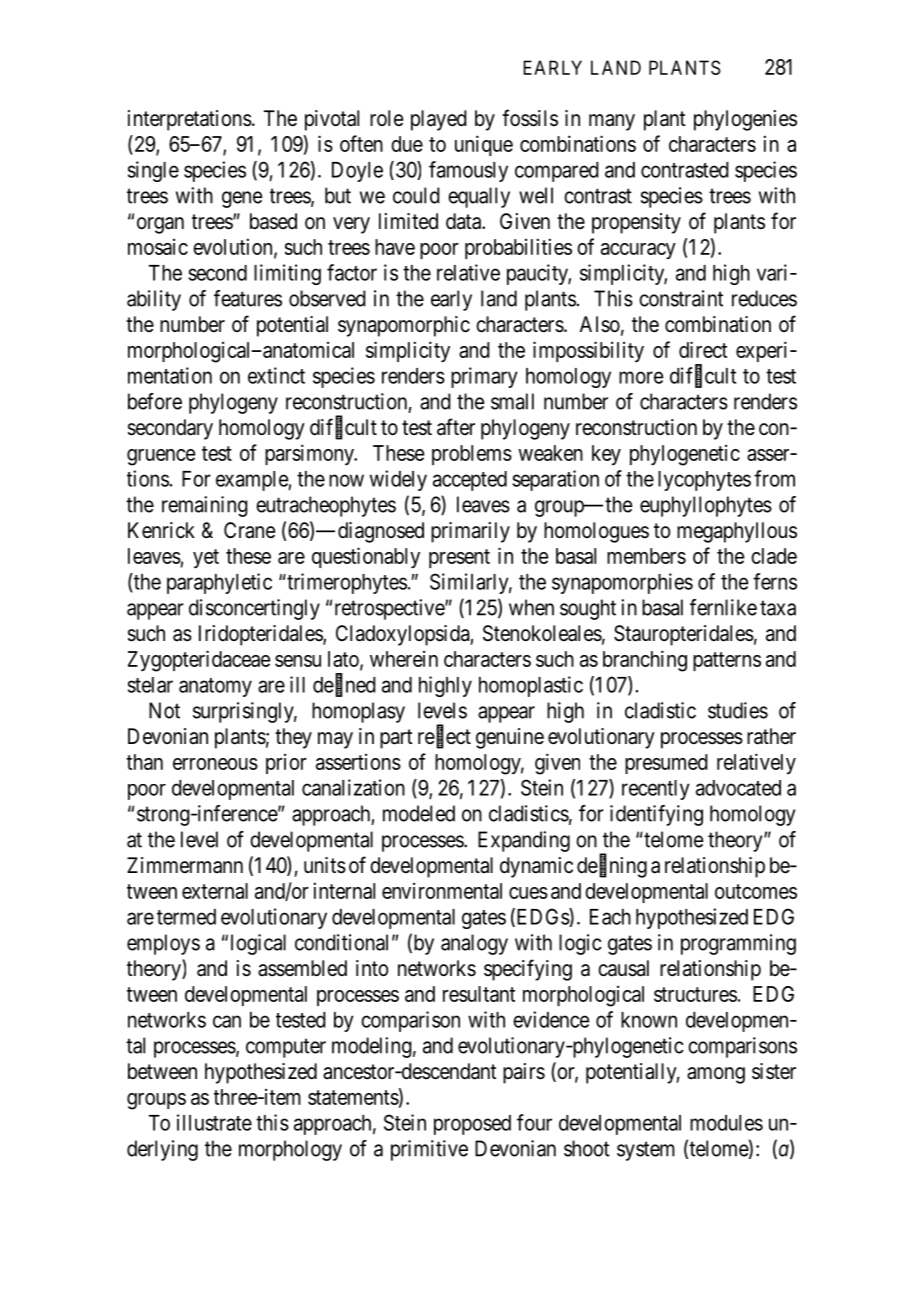  What do you see at coordinates (205, 506) in the page?
I see `remaining` at bounding box center [205, 506].
